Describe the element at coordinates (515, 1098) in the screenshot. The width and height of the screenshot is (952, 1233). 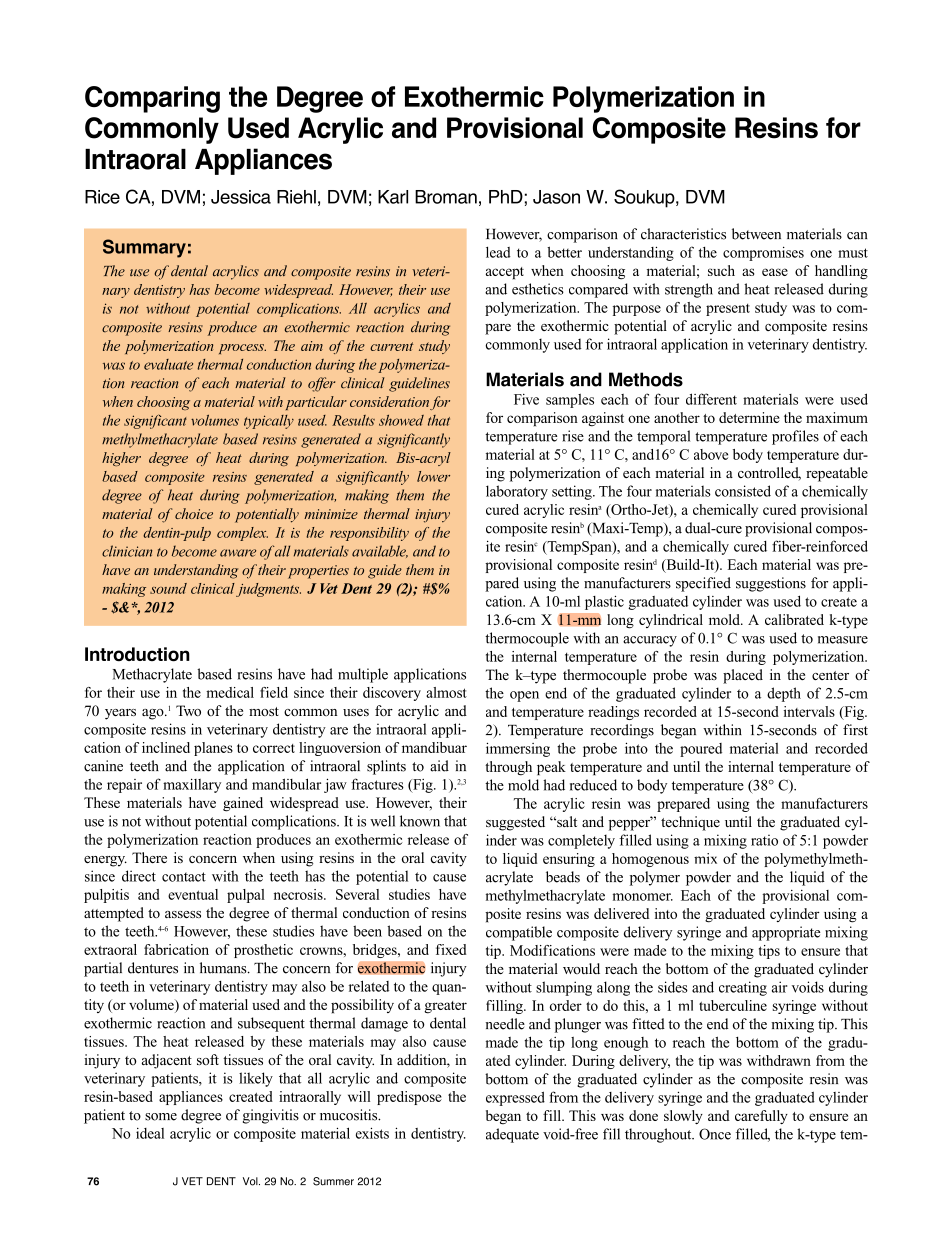
I see `expressed` at that location.
